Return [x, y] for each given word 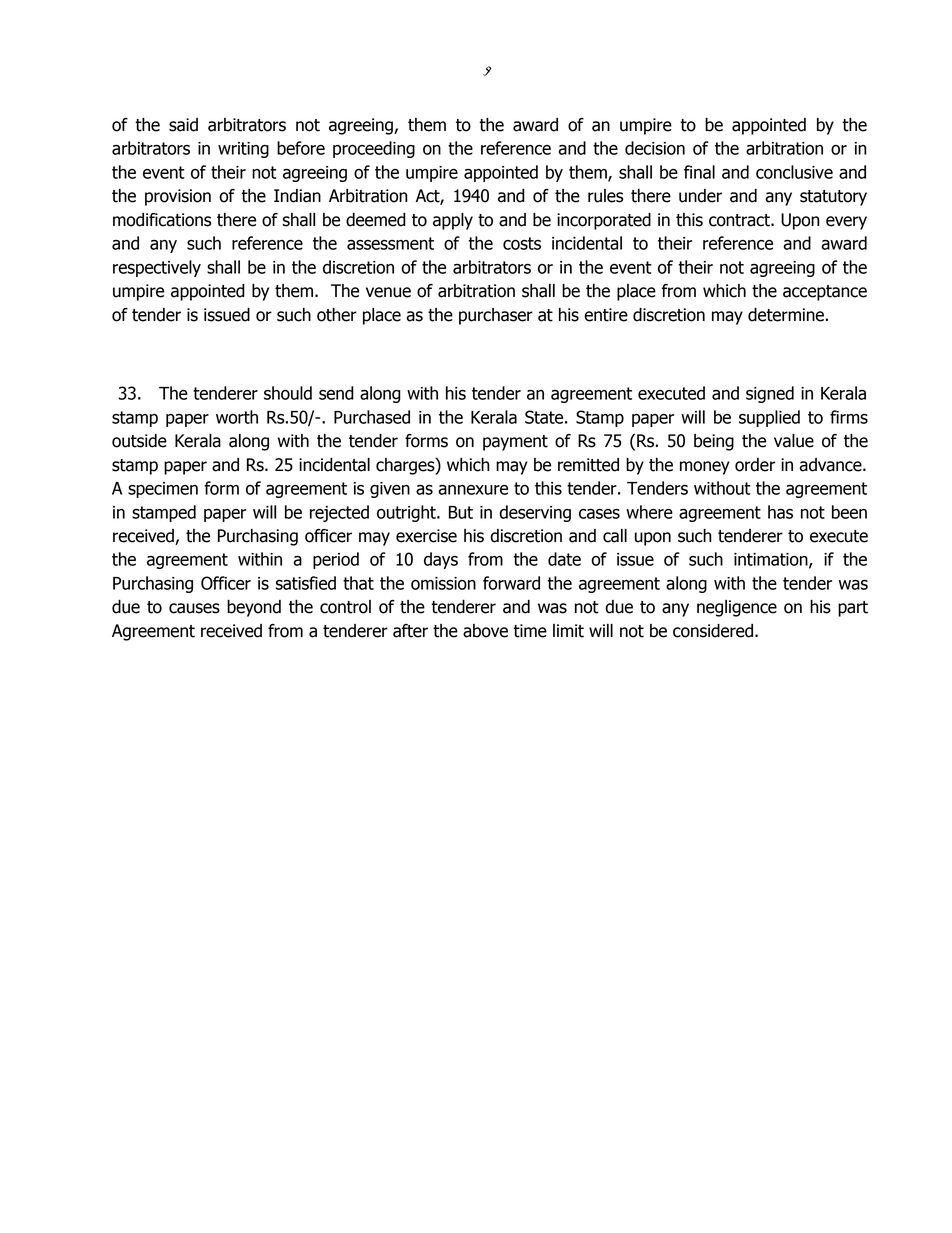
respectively [157, 268]
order [755, 465]
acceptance [825, 293]
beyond [254, 608]
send [336, 393]
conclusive [794, 172]
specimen [163, 490]
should [288, 393]
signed [770, 394]
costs [522, 243]
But [461, 512]
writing [243, 150]
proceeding [374, 149]
